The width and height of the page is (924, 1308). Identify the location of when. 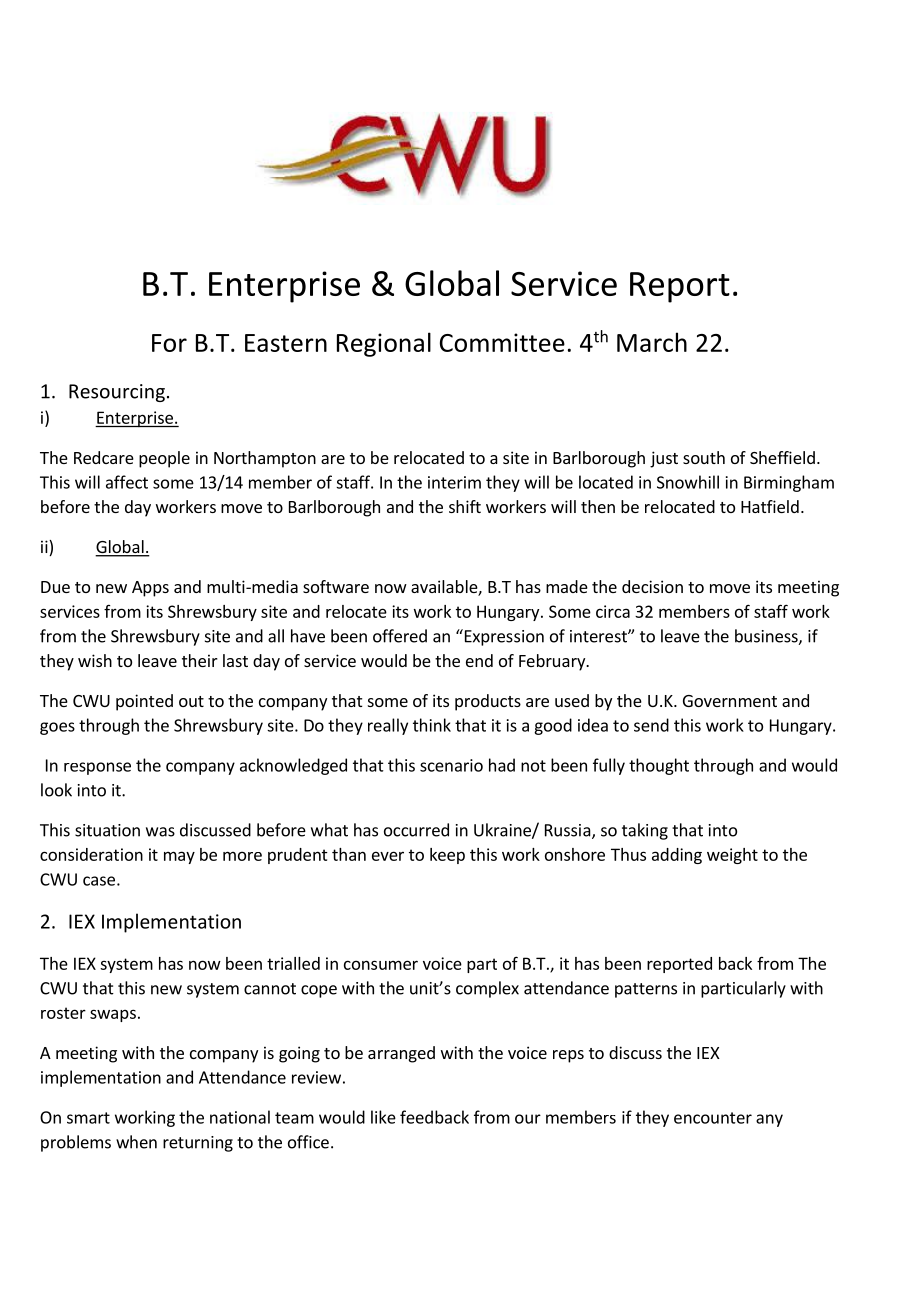
(136, 1142).
